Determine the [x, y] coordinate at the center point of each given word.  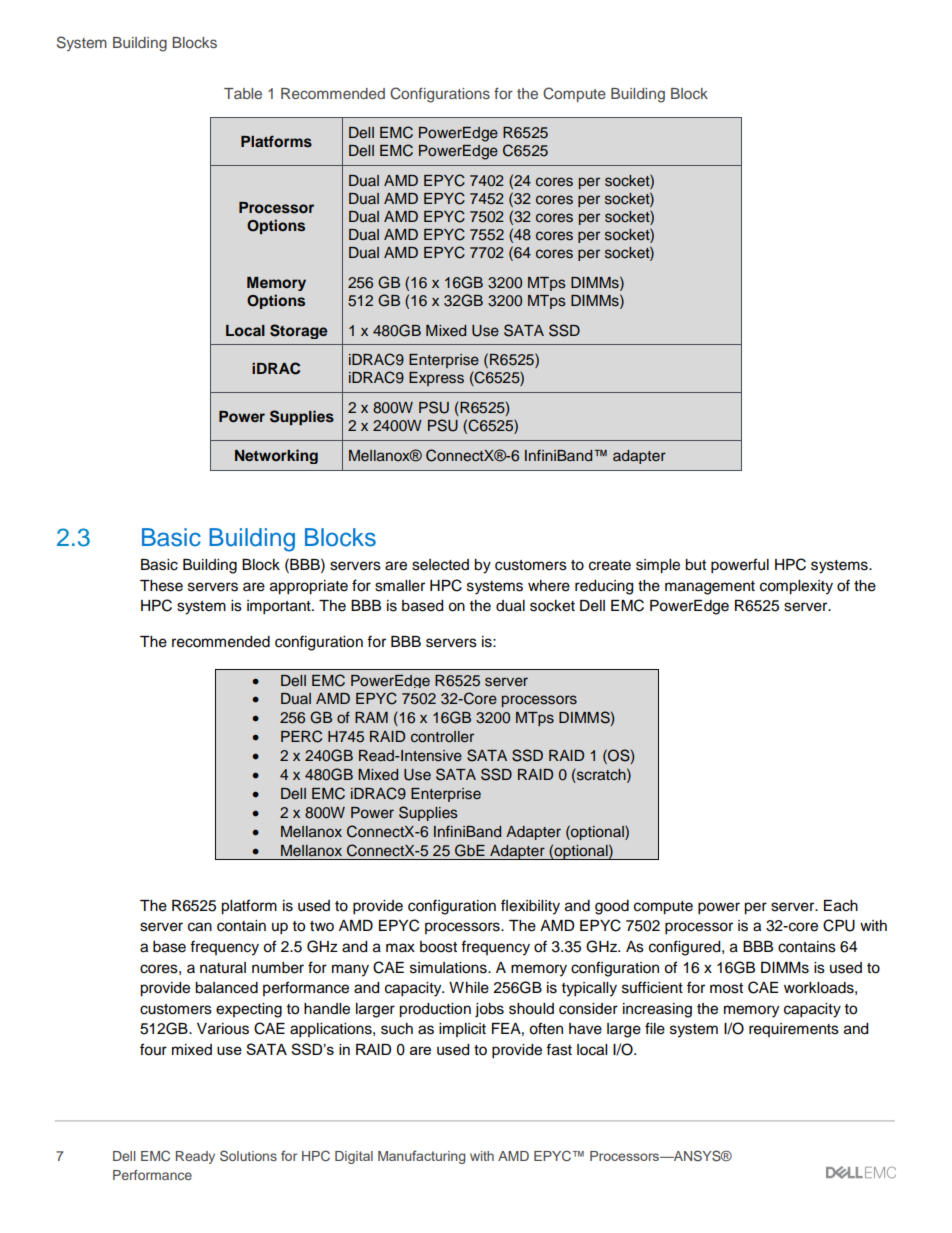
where [549, 586]
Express [436, 379]
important [280, 607]
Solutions [248, 1156]
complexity [796, 587]
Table [243, 93]
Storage [299, 331]
